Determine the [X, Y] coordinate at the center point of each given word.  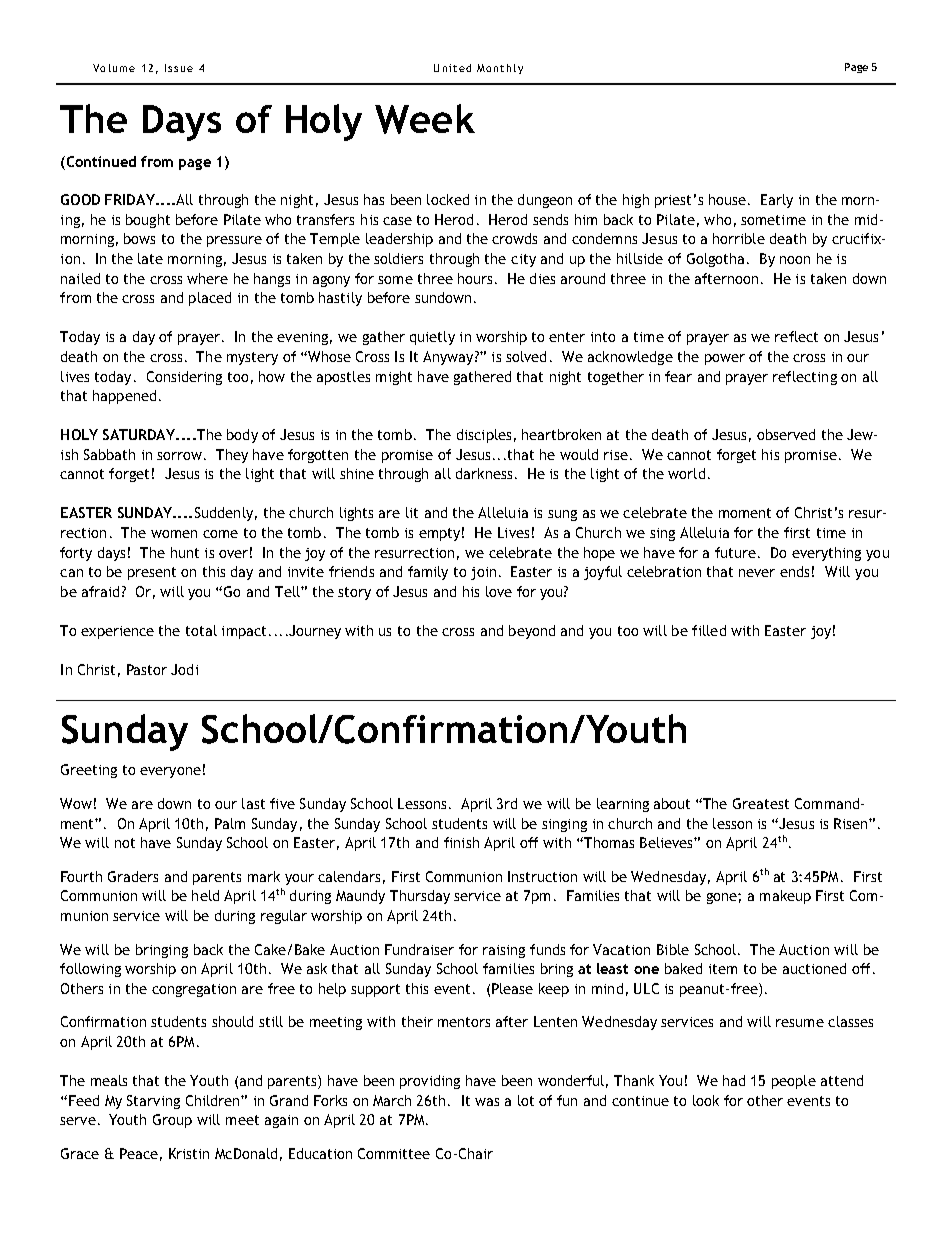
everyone [170, 772]
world [686, 473]
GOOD [80, 199]
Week [425, 119]
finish [461, 842]
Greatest [761, 803]
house [727, 199]
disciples [484, 436]
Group [172, 1121]
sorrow [179, 456]
